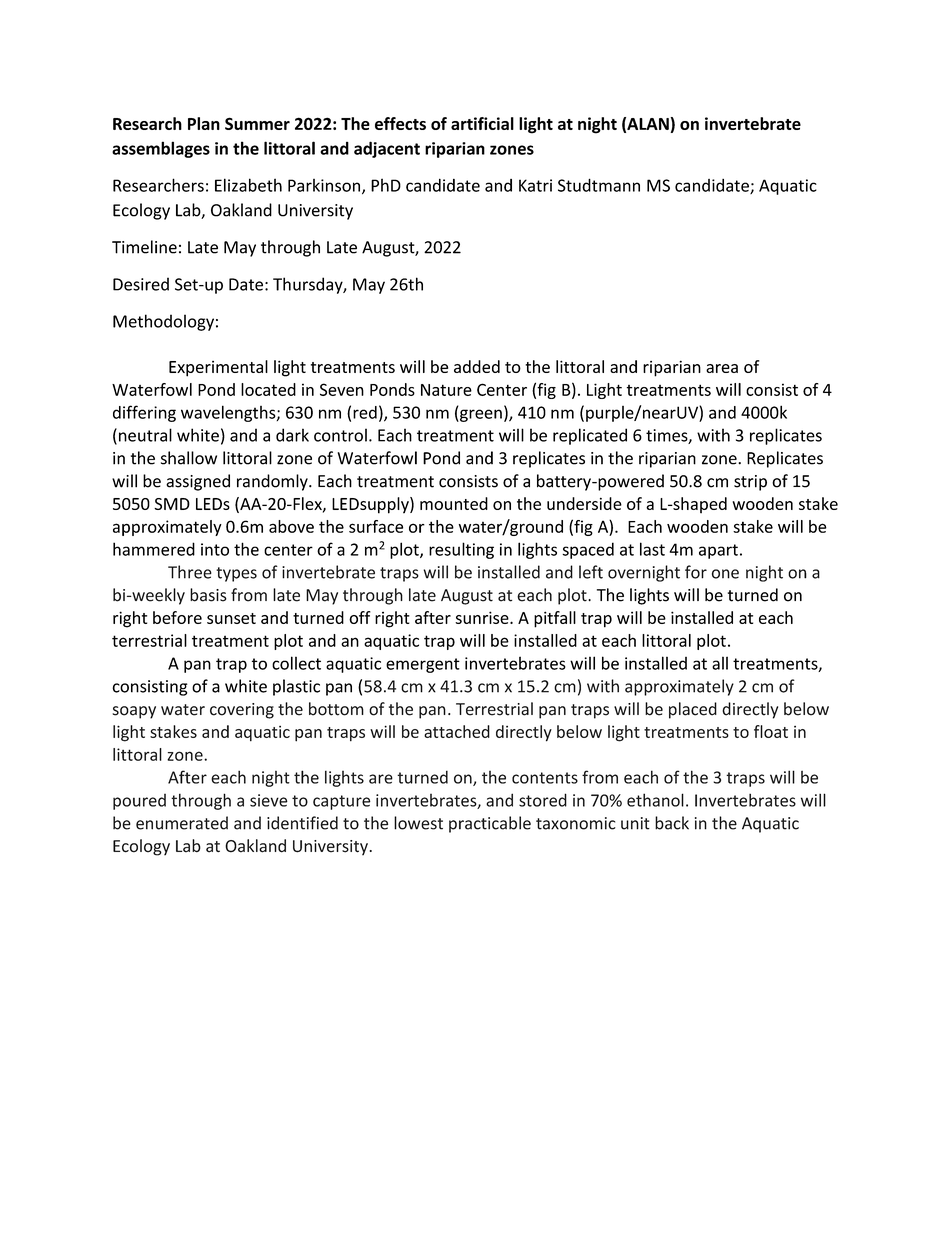 This page has height=1233, width=952. Describe the element at coordinates (718, 551) in the page. I see `apart` at that location.
